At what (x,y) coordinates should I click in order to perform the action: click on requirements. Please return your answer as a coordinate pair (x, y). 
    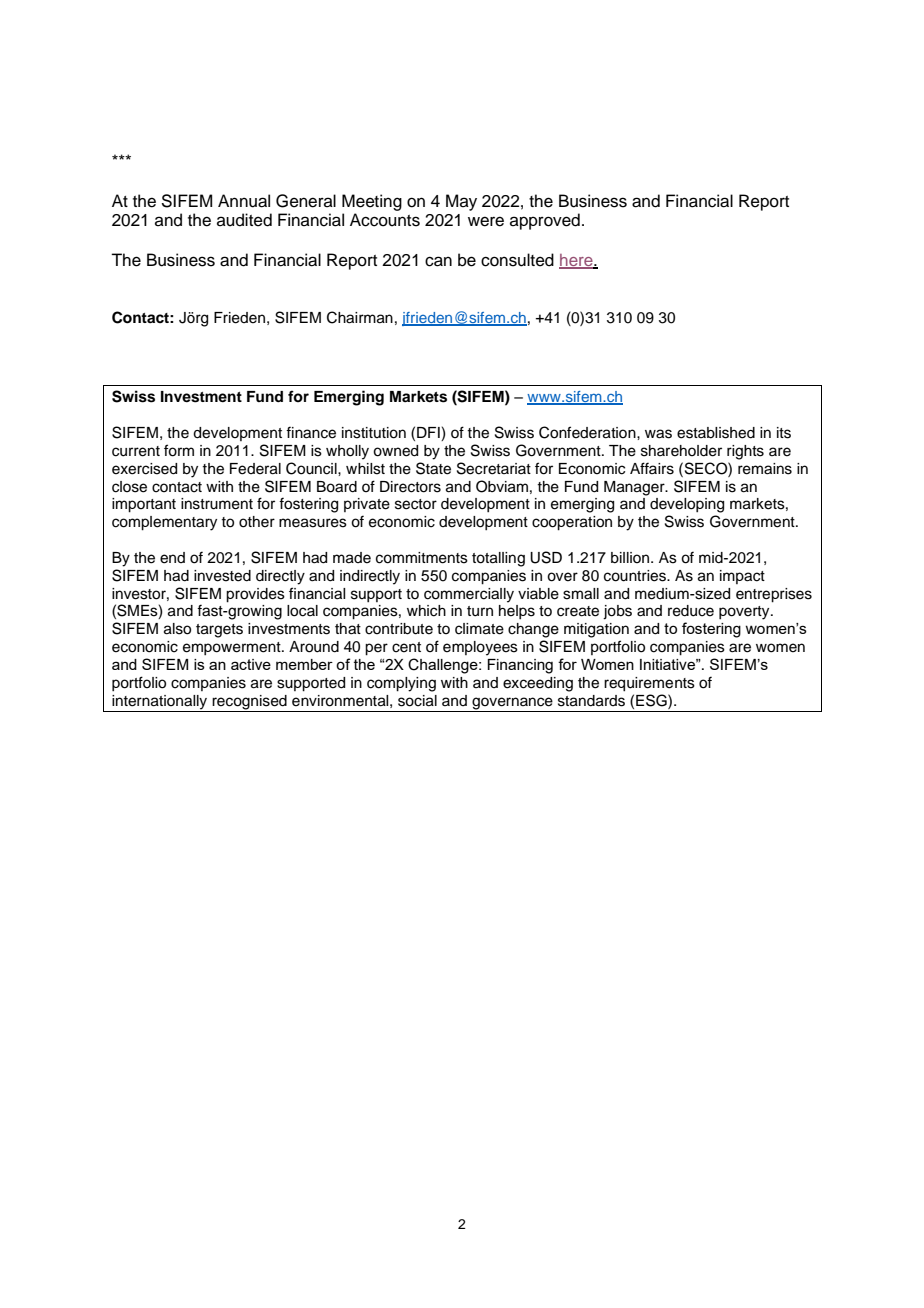
    Looking at the image, I should click on (649, 684).
